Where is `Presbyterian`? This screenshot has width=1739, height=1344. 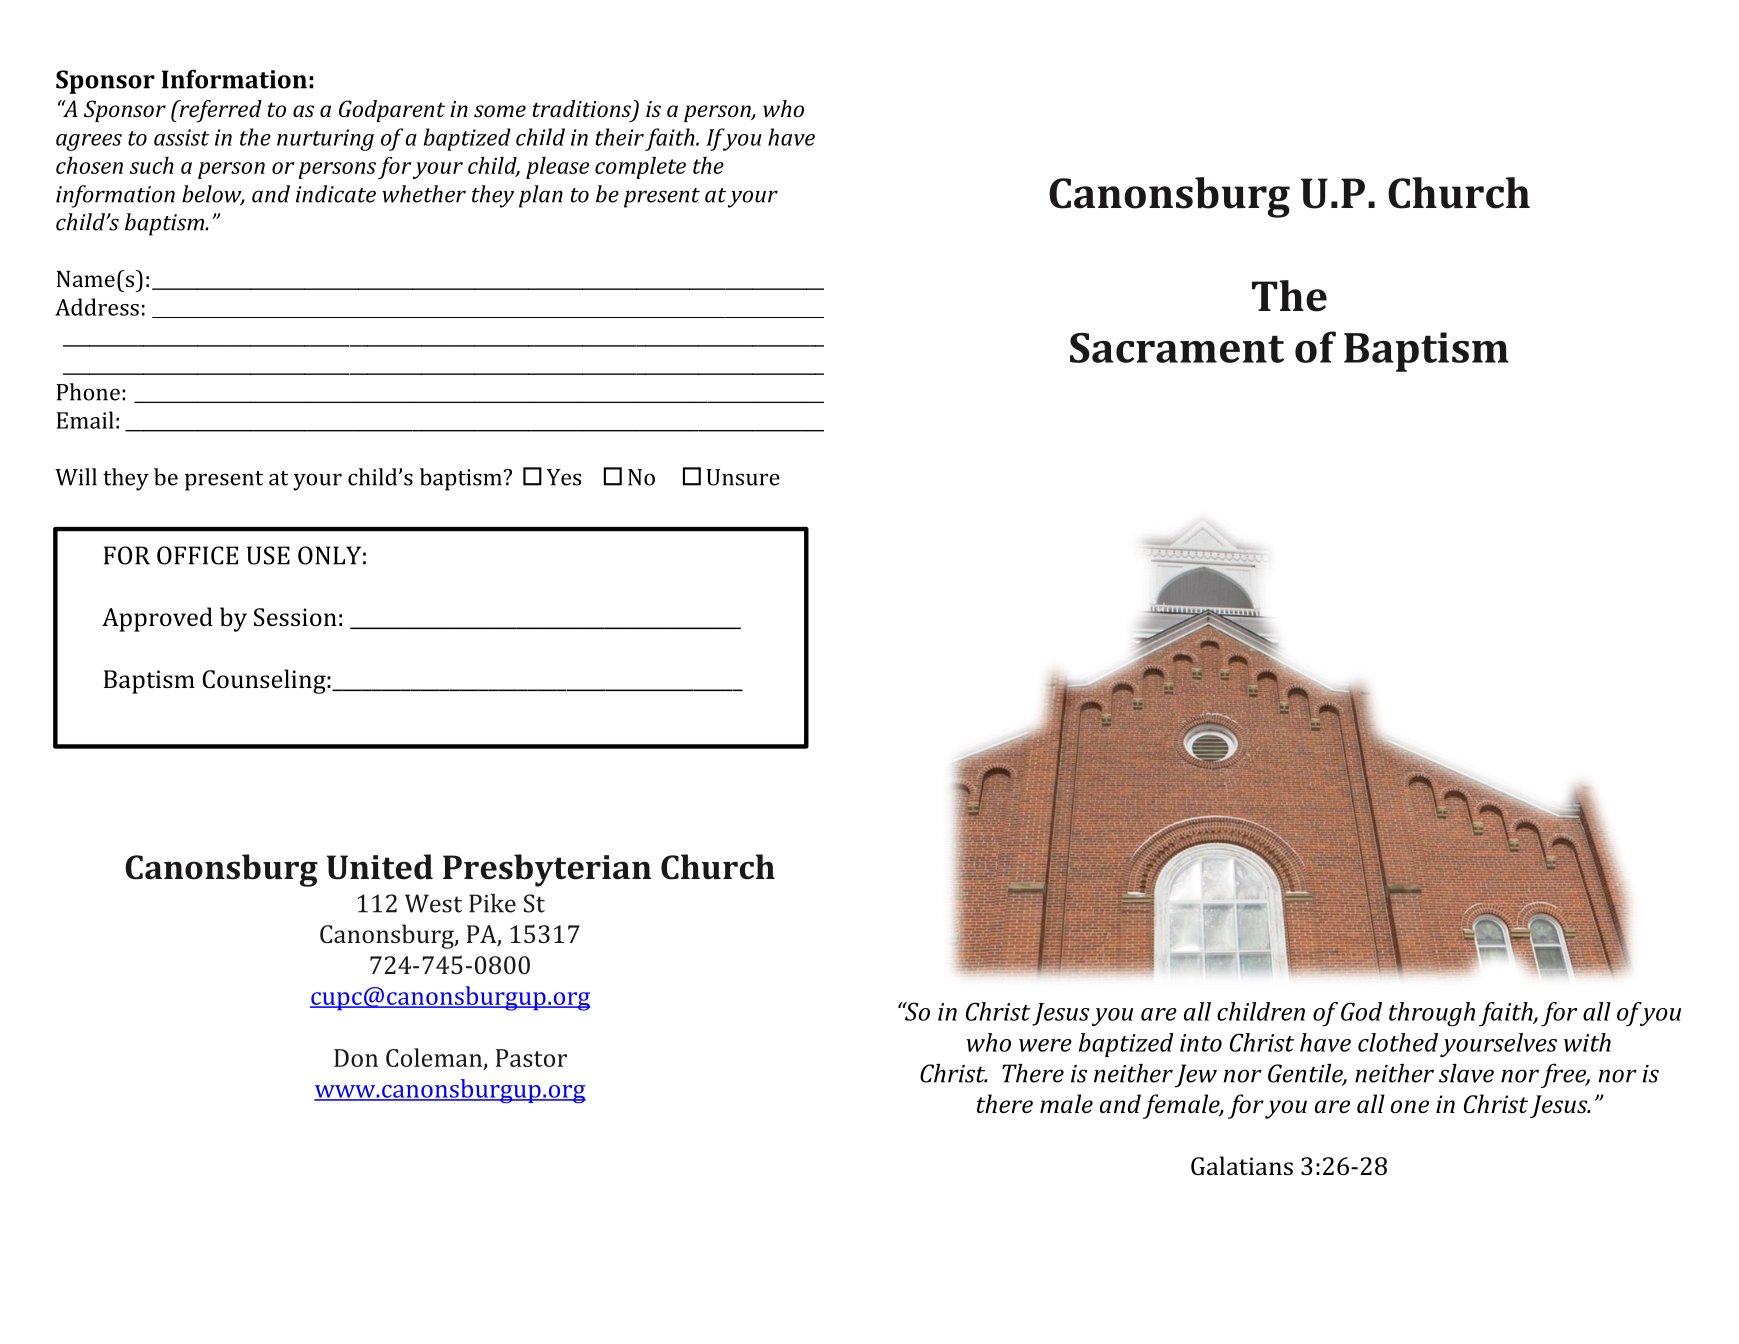 Presbyterian is located at coordinates (547, 870).
